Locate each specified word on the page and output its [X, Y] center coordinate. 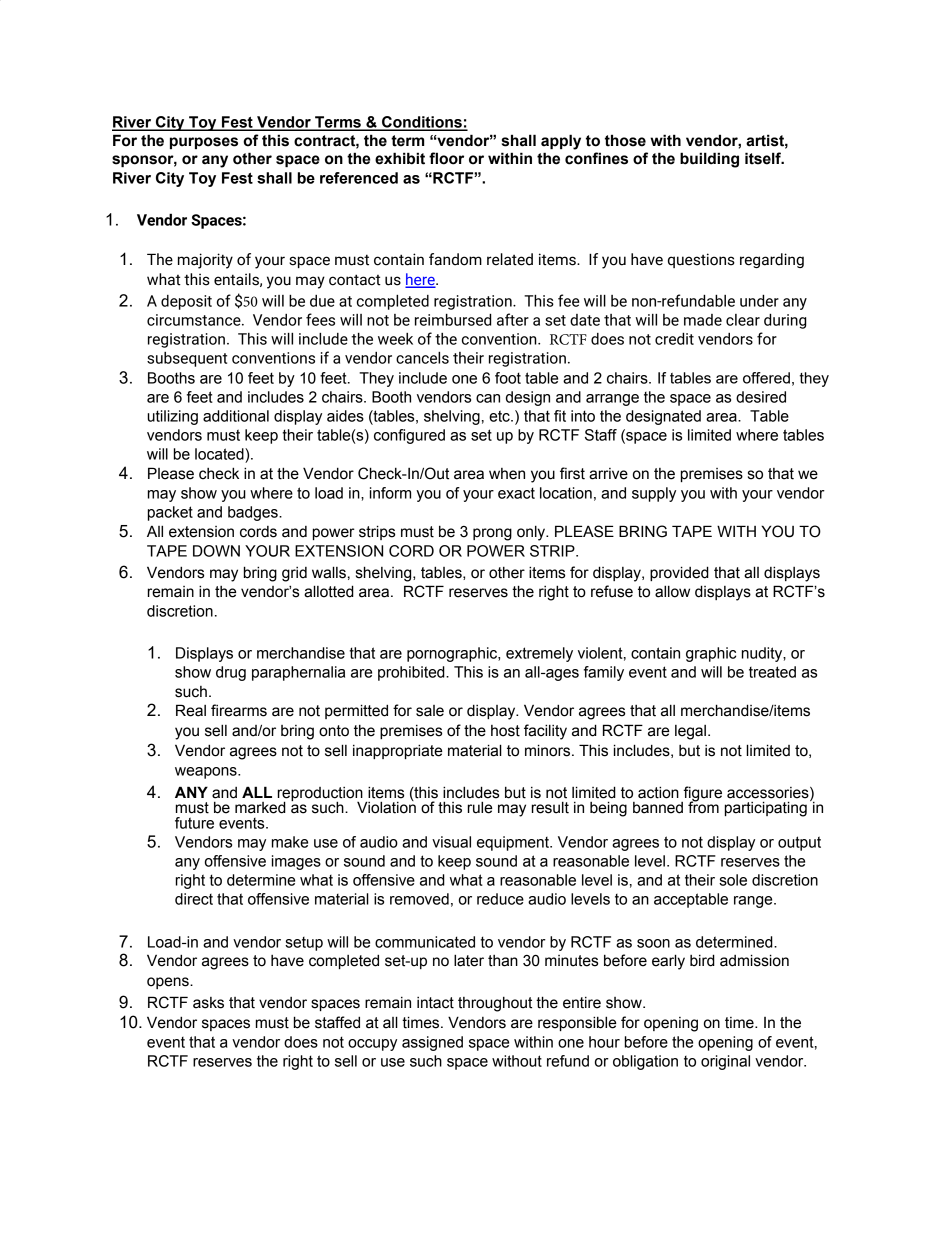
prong [492, 534]
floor [446, 158]
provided [679, 573]
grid [294, 574]
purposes [204, 143]
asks [208, 1003]
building [709, 160]
